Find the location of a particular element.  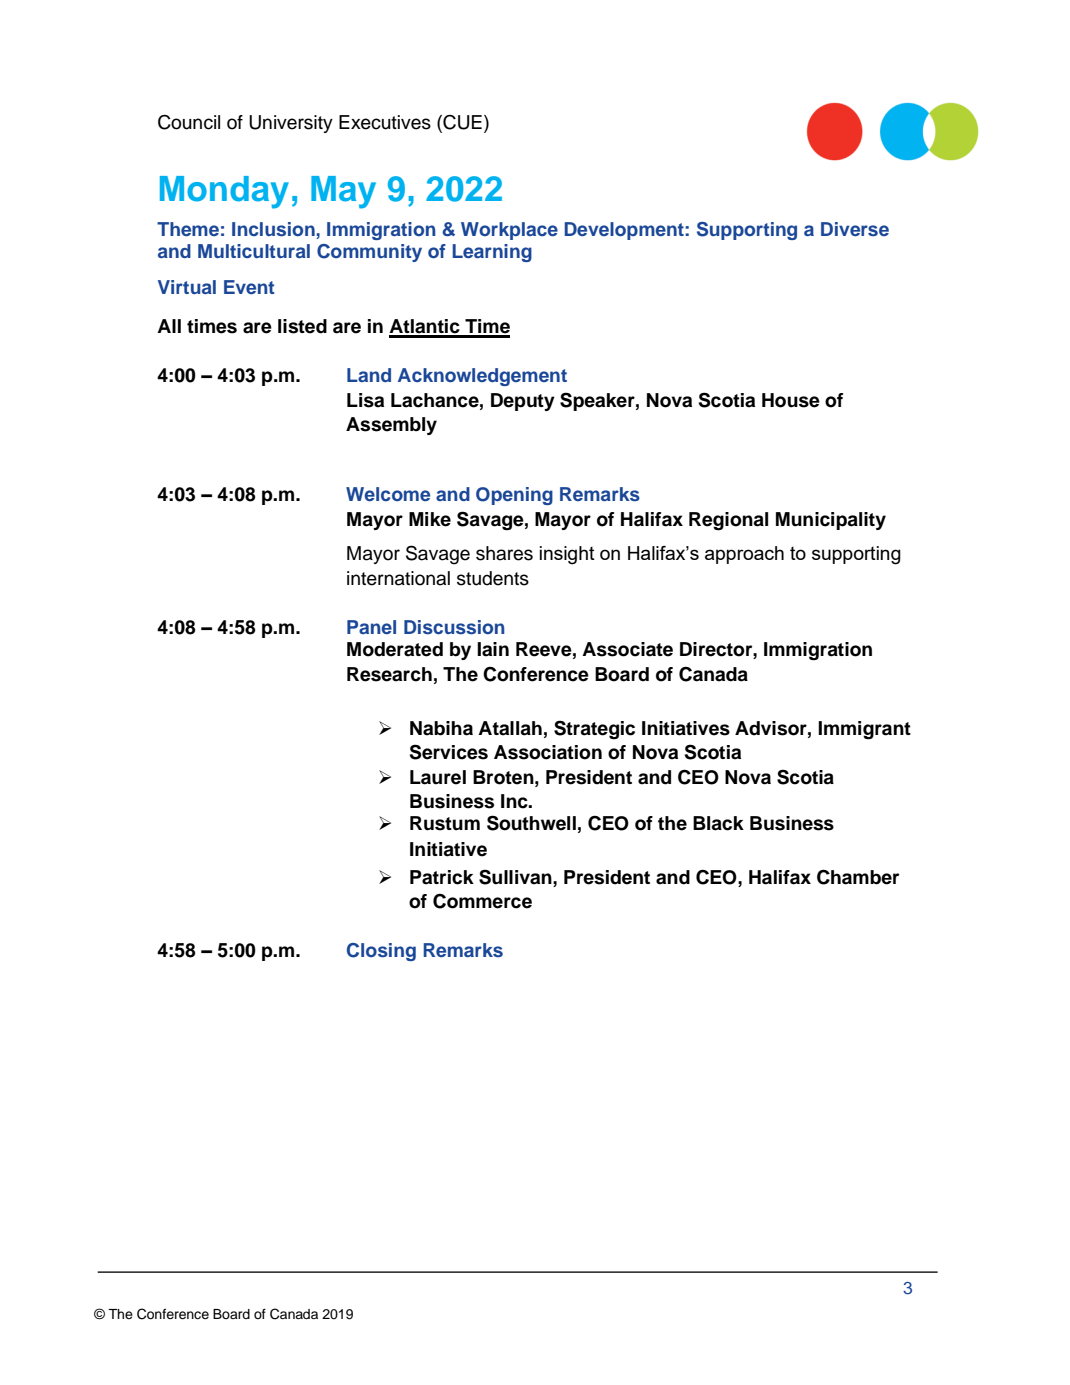

Immigrant is located at coordinates (864, 730).
